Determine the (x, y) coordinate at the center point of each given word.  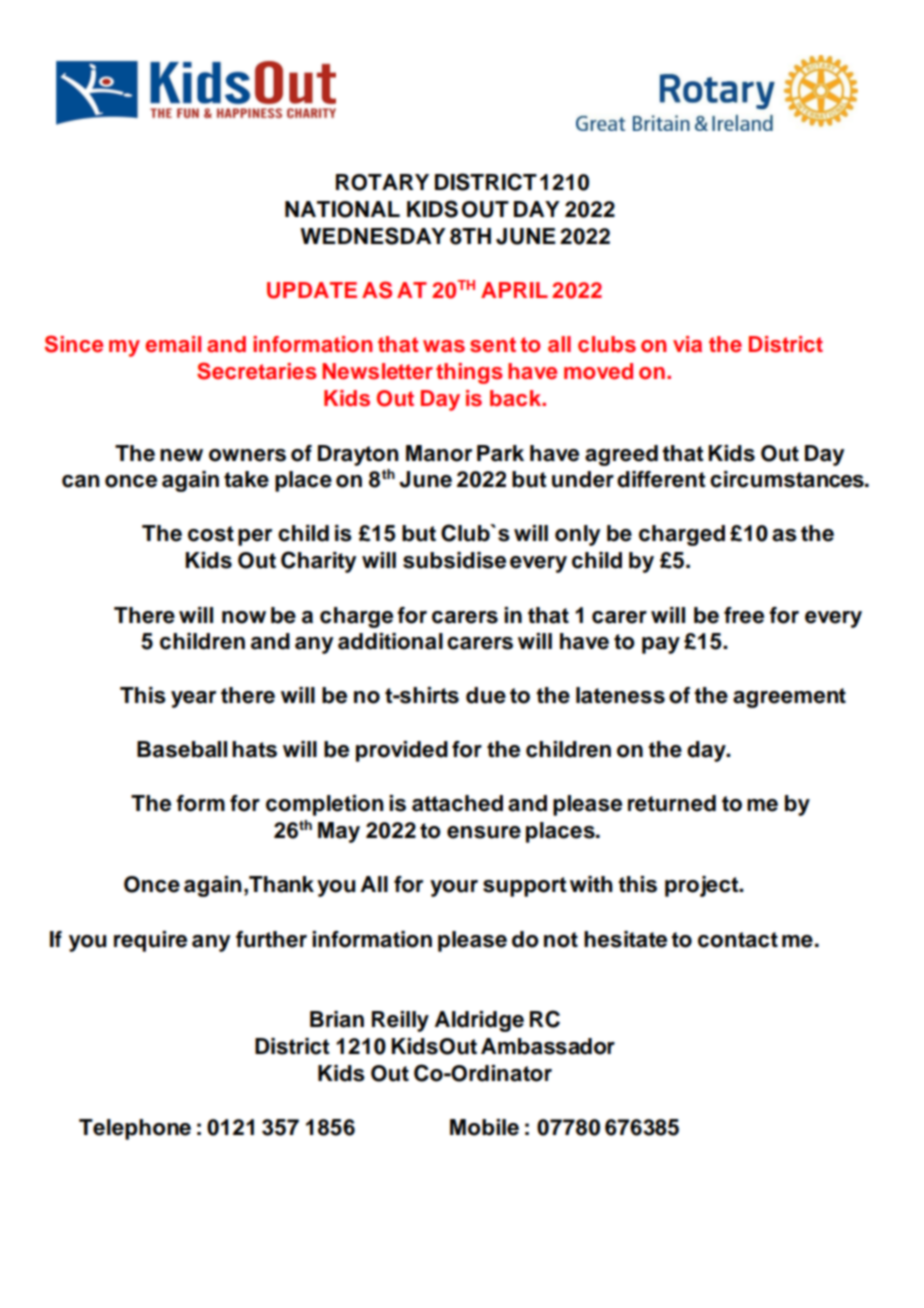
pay (661, 645)
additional (390, 641)
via (687, 344)
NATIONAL (342, 209)
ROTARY (382, 182)
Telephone (135, 1129)
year (193, 699)
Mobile (484, 1127)
